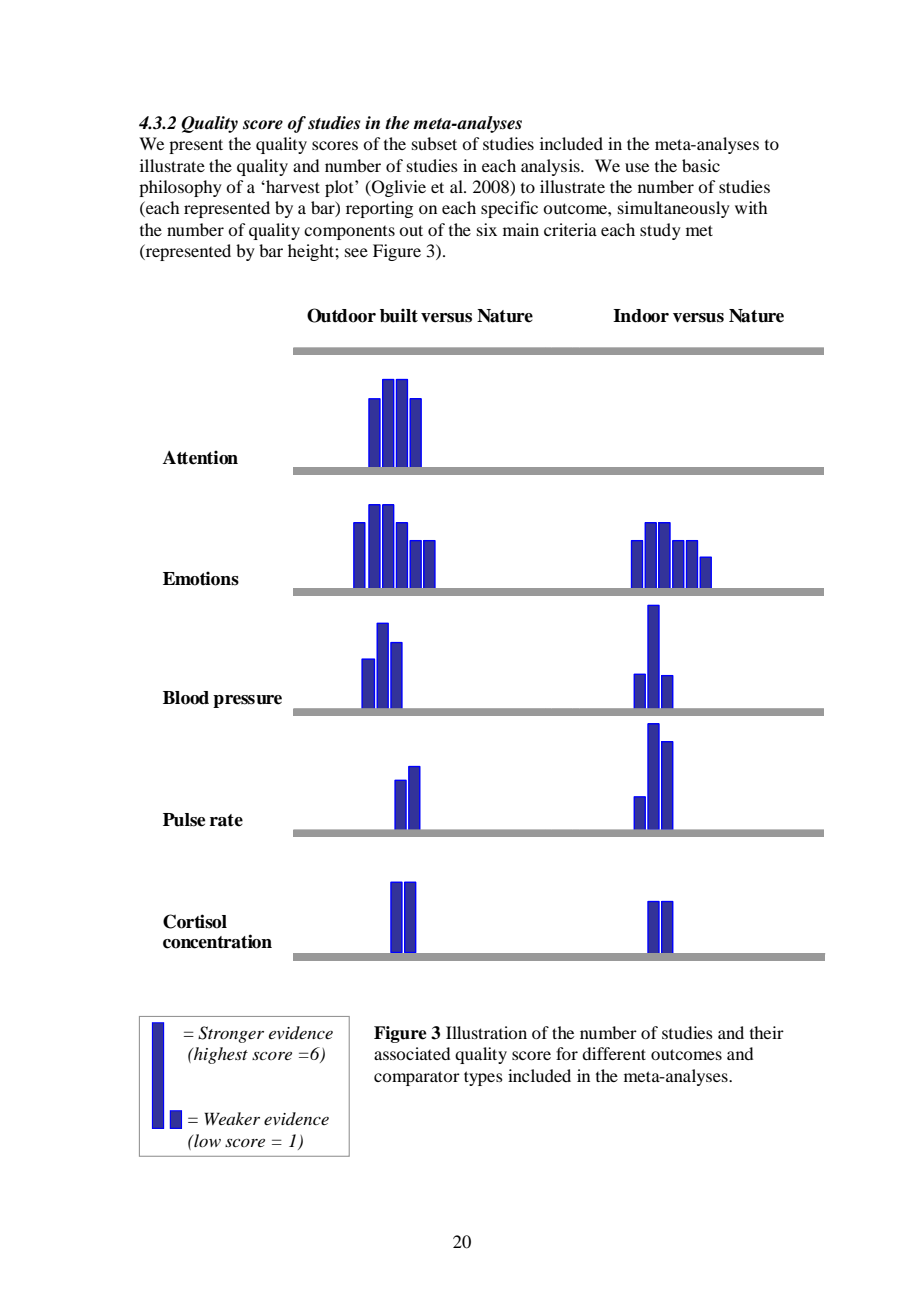  Describe the element at coordinates (180, 188) in the page. I see `philosophy` at that location.
